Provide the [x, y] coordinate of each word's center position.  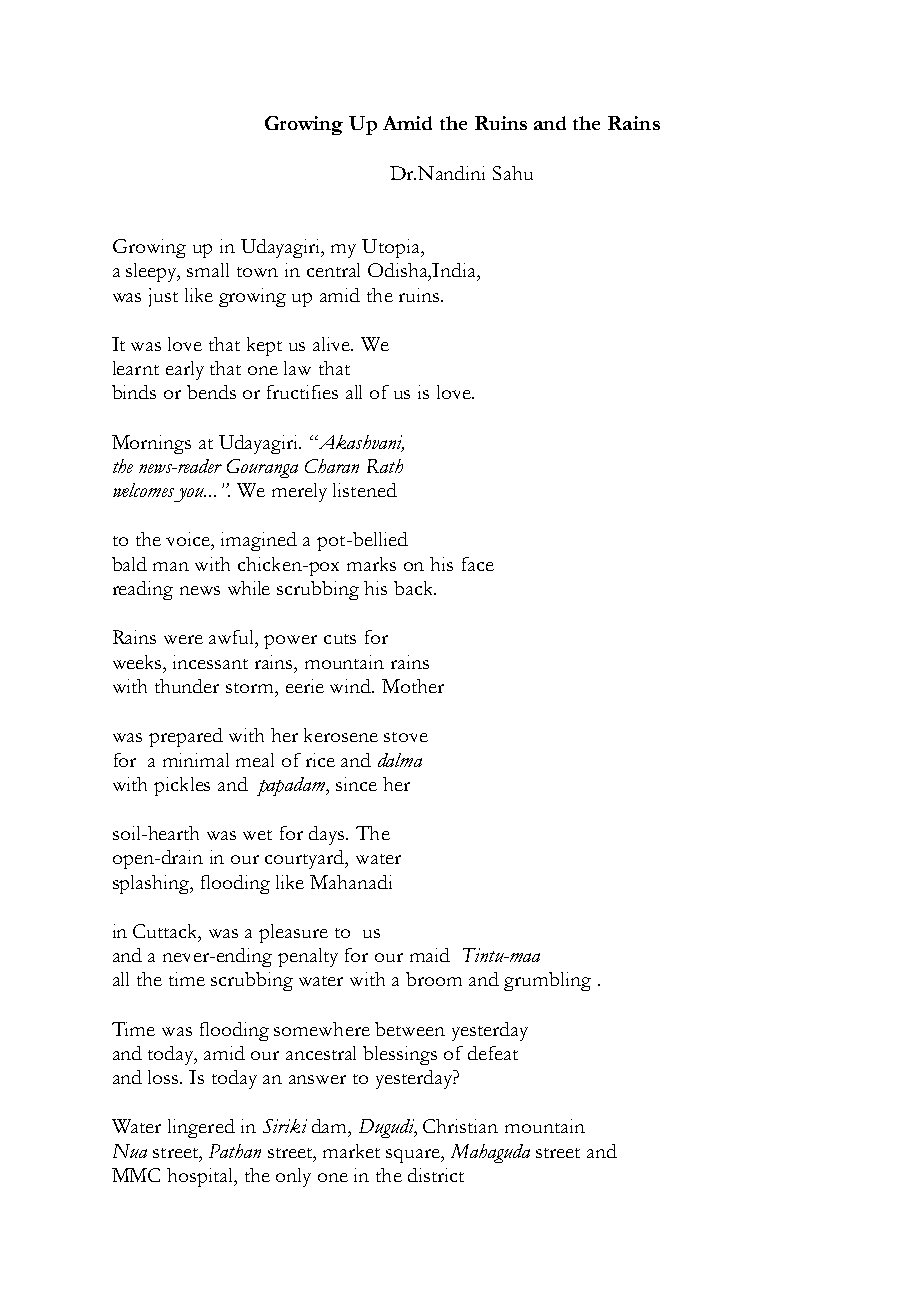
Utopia [392, 248]
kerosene [341, 735]
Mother [413, 686]
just [163, 297]
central [333, 270]
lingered [201, 1128]
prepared [186, 737]
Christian [460, 1126]
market [351, 1151]
